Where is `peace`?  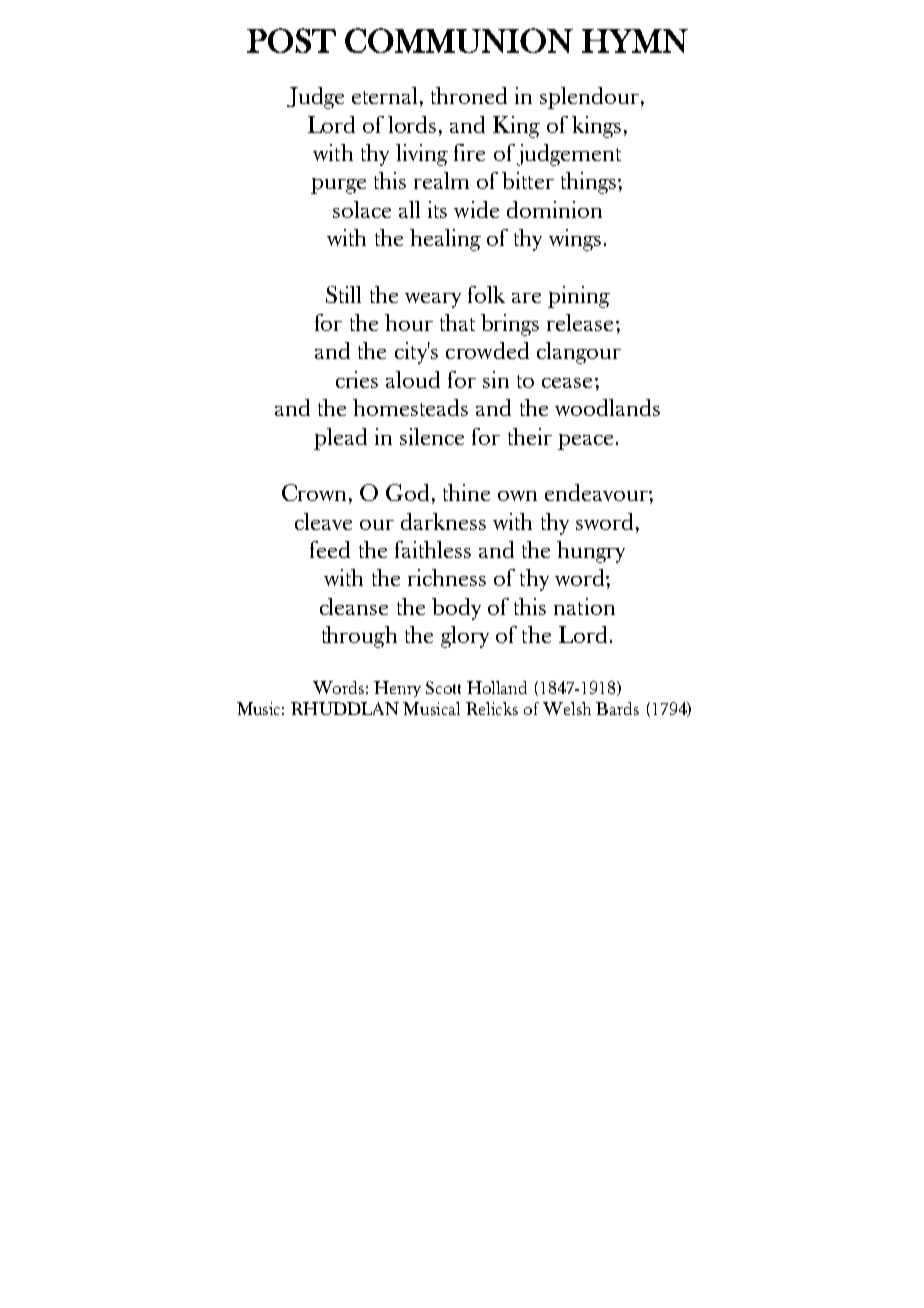 peace is located at coordinates (585, 442).
